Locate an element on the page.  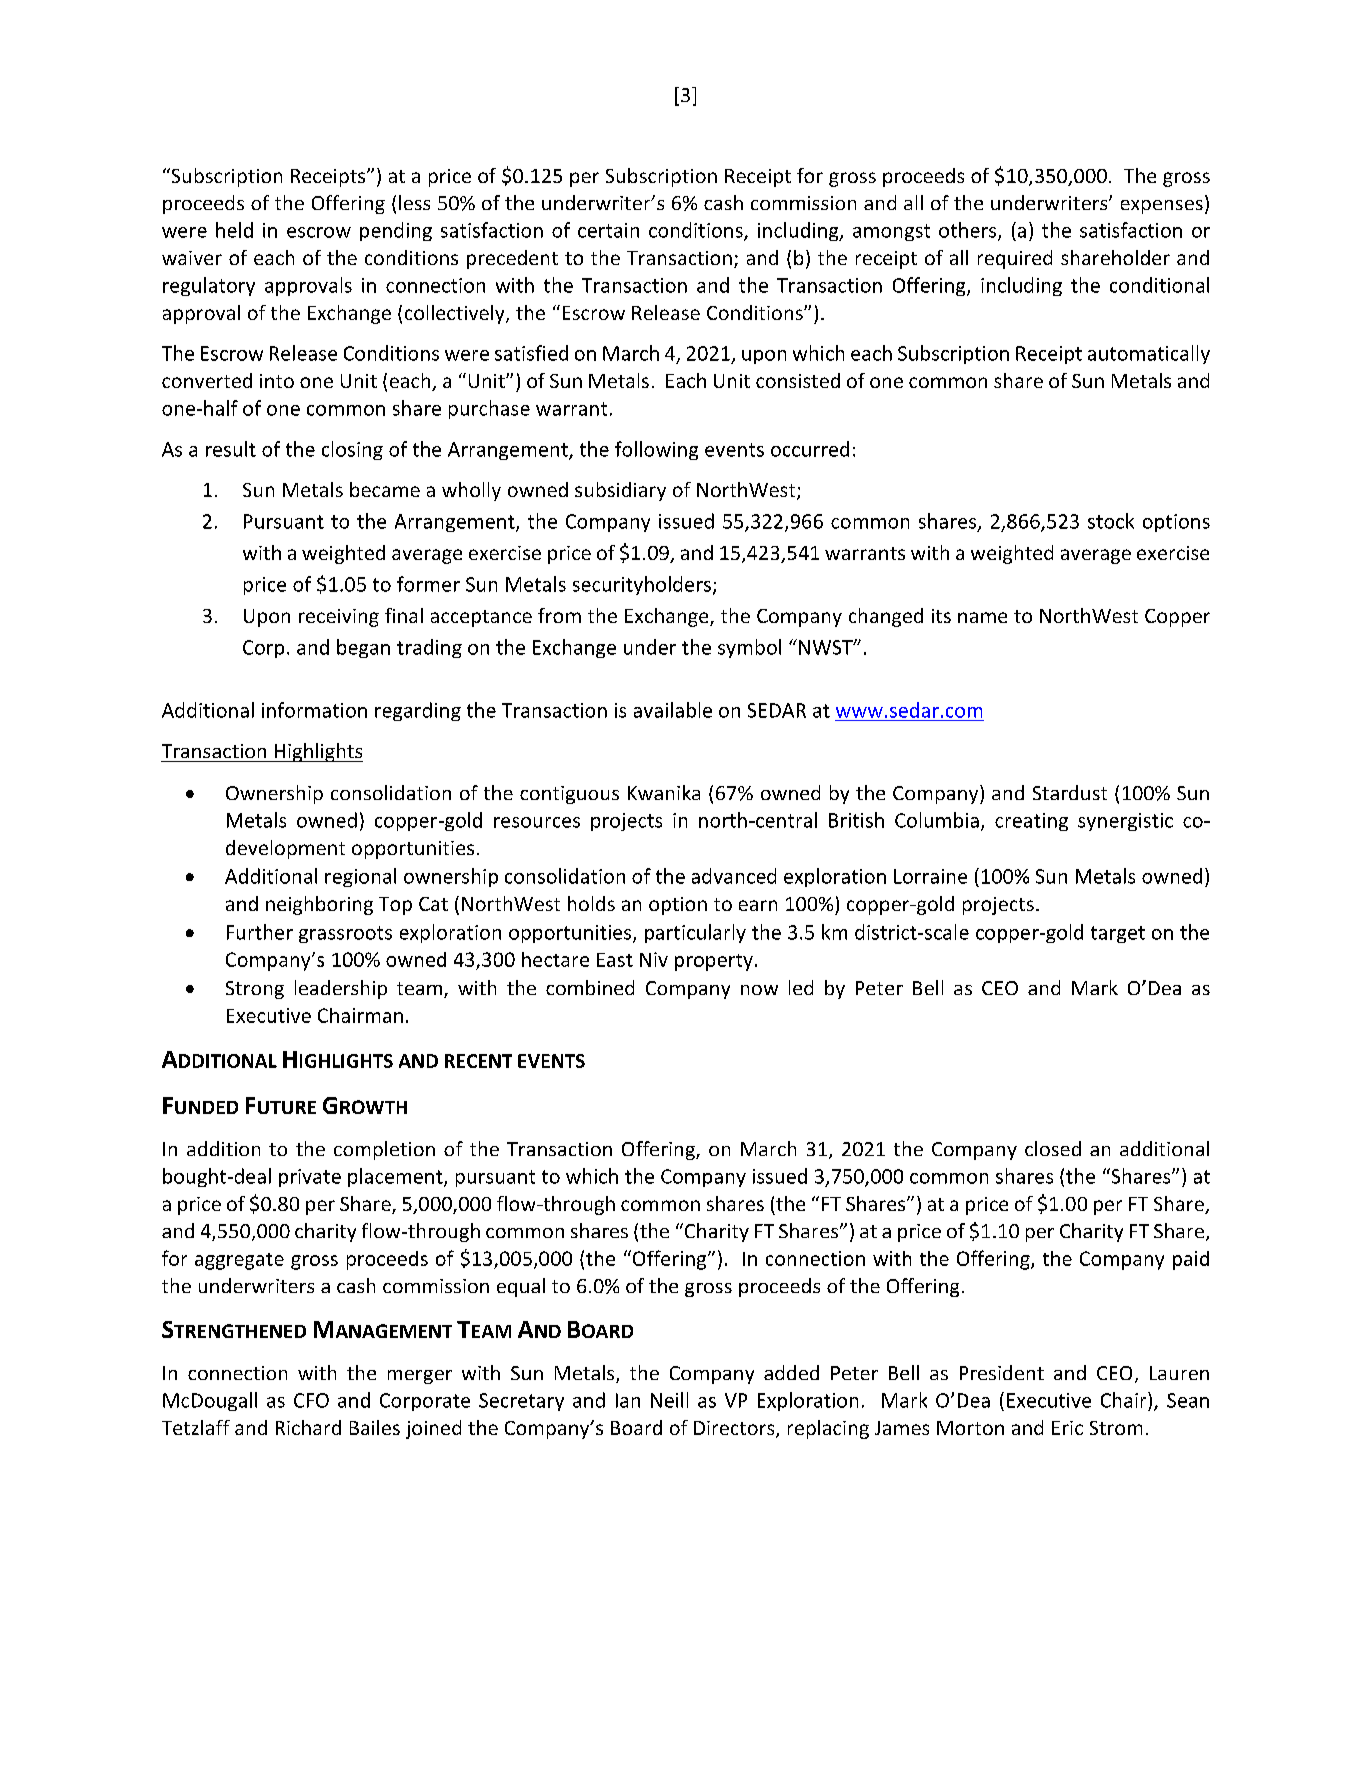
held is located at coordinates (234, 230).
